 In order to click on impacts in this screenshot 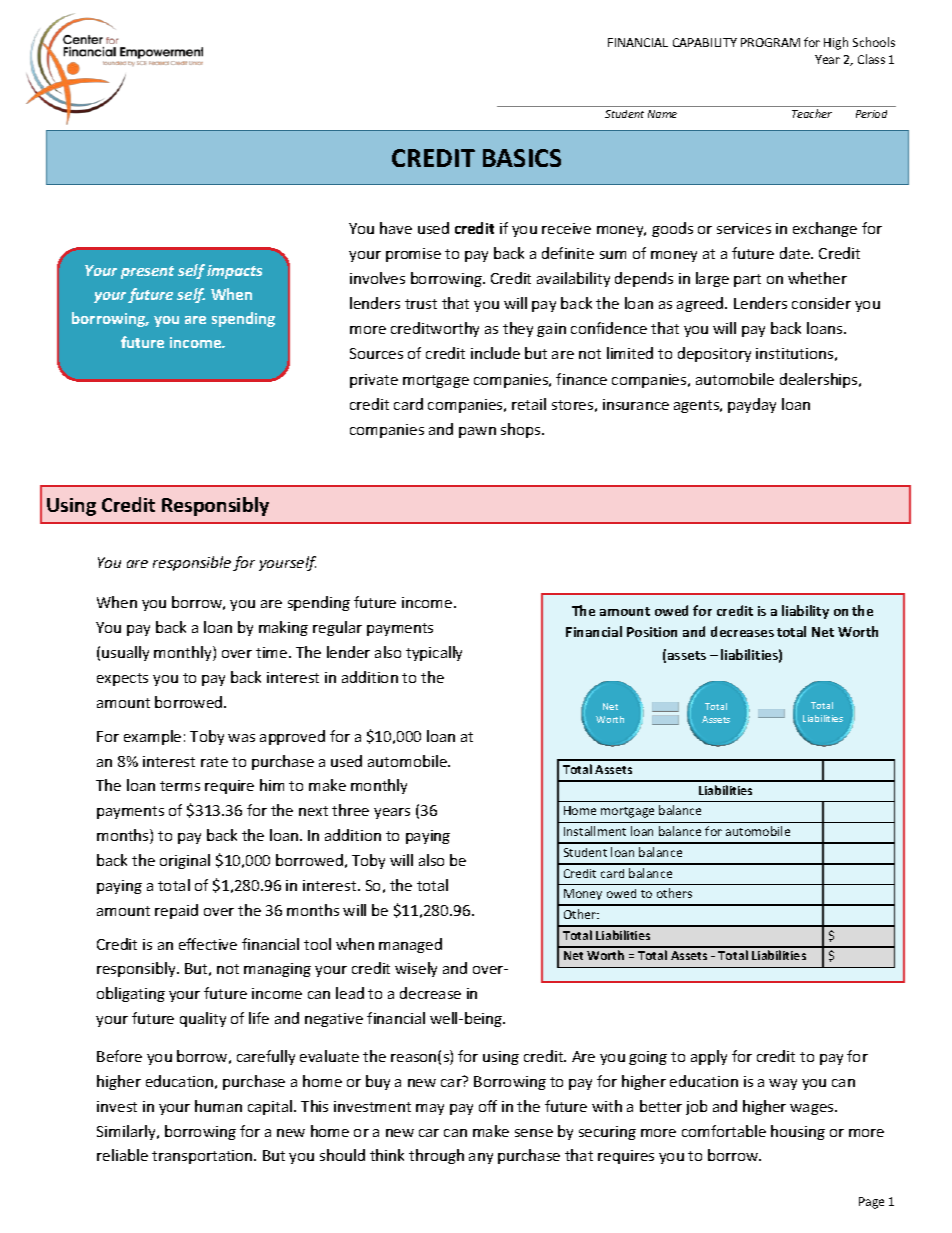, I will do `click(234, 272)`.
